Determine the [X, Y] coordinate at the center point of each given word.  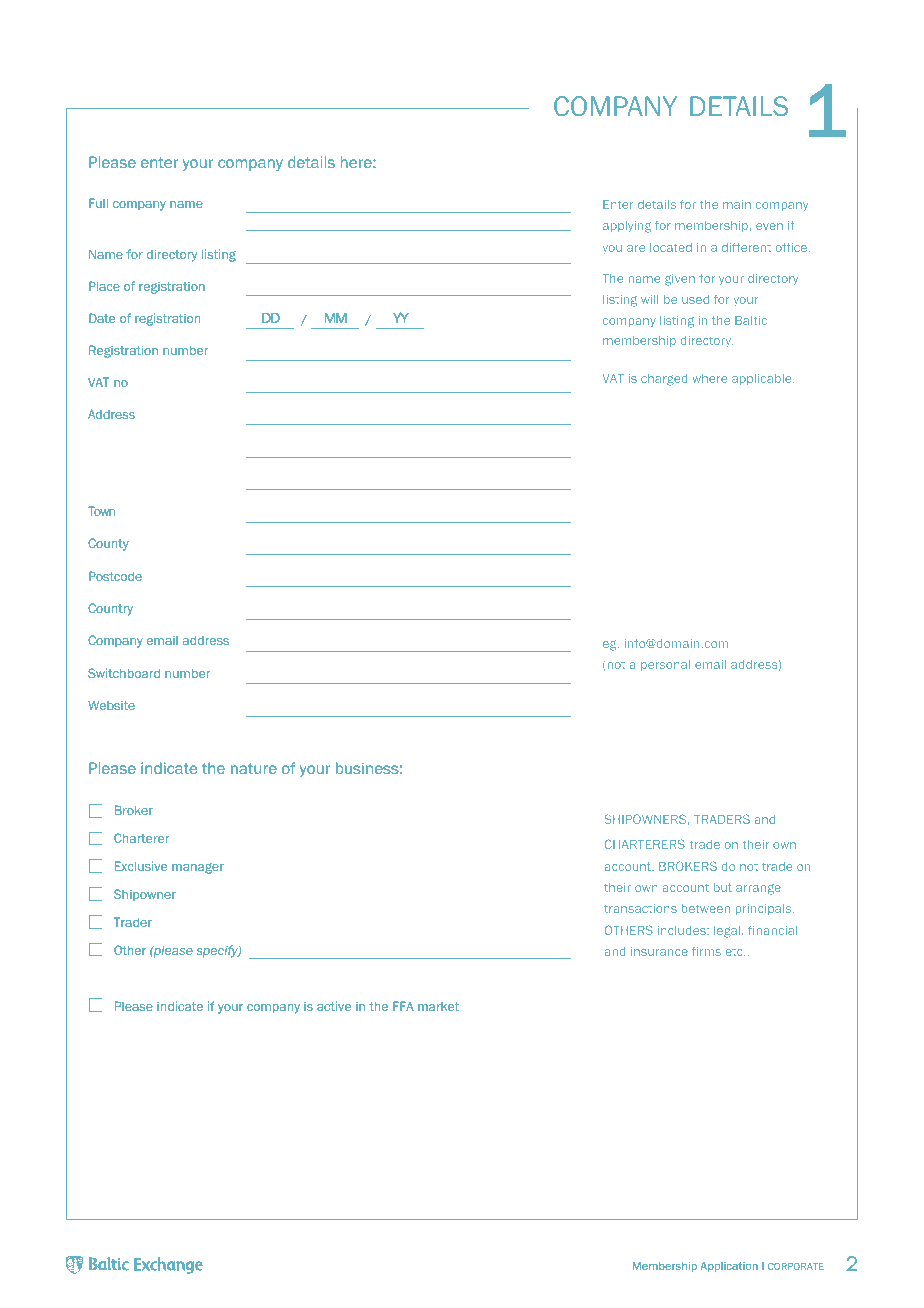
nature [254, 768]
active [334, 1006]
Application [729, 1267]
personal [665, 665]
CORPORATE [796, 1266]
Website [111, 705]
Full [98, 203]
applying [627, 227]
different [746, 247]
